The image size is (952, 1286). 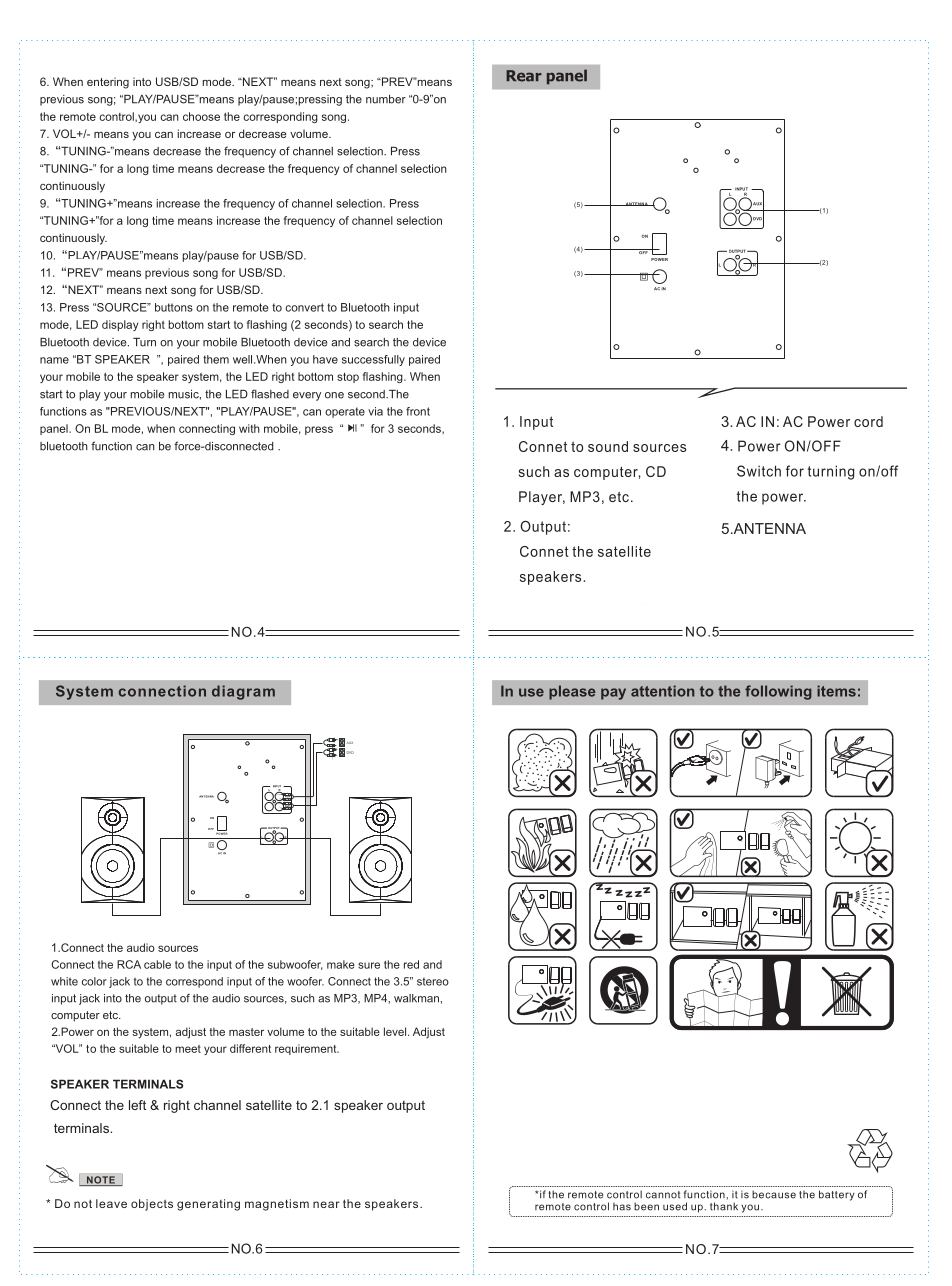 I want to click on number, so click(x=386, y=99).
